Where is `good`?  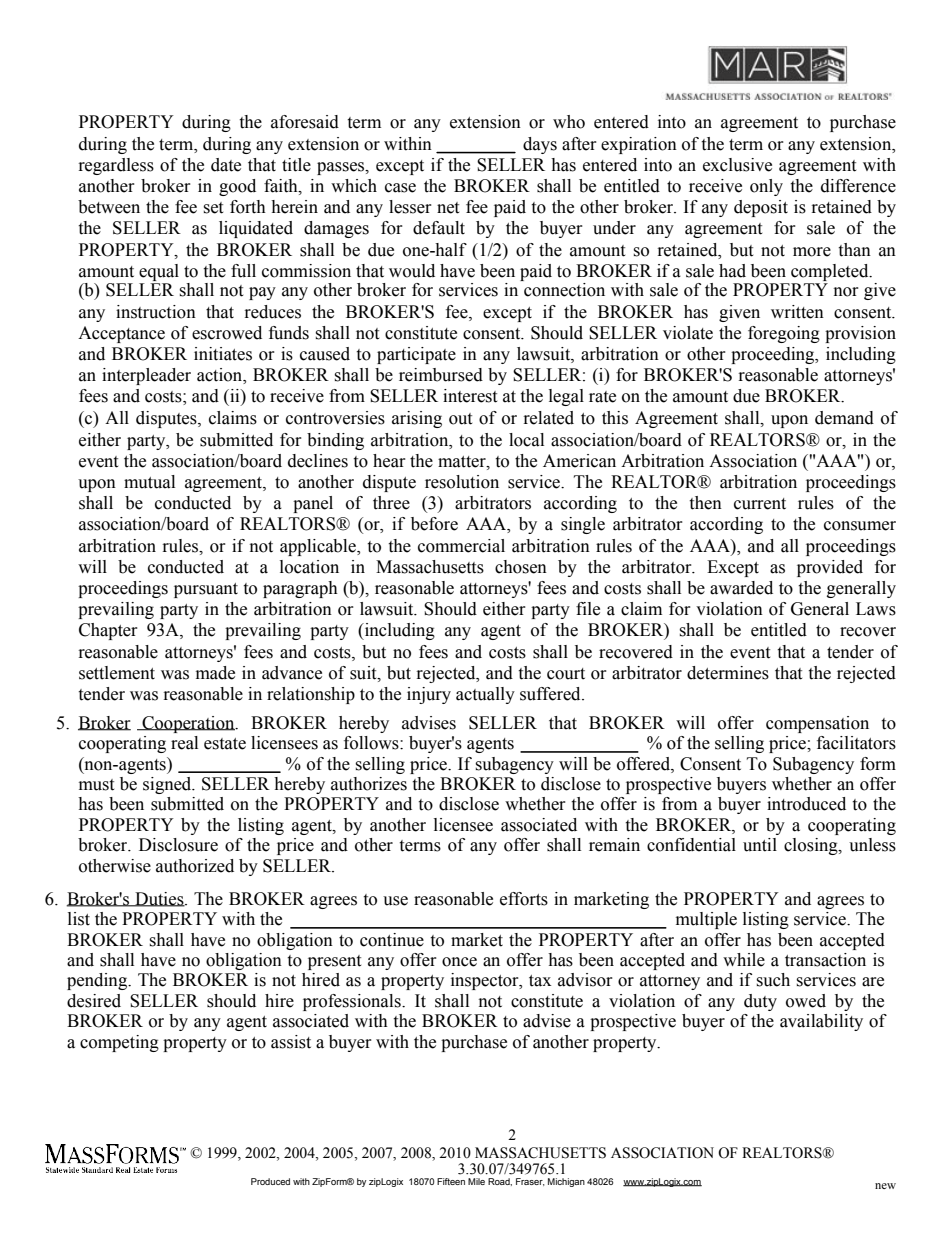
good is located at coordinates (237, 187).
